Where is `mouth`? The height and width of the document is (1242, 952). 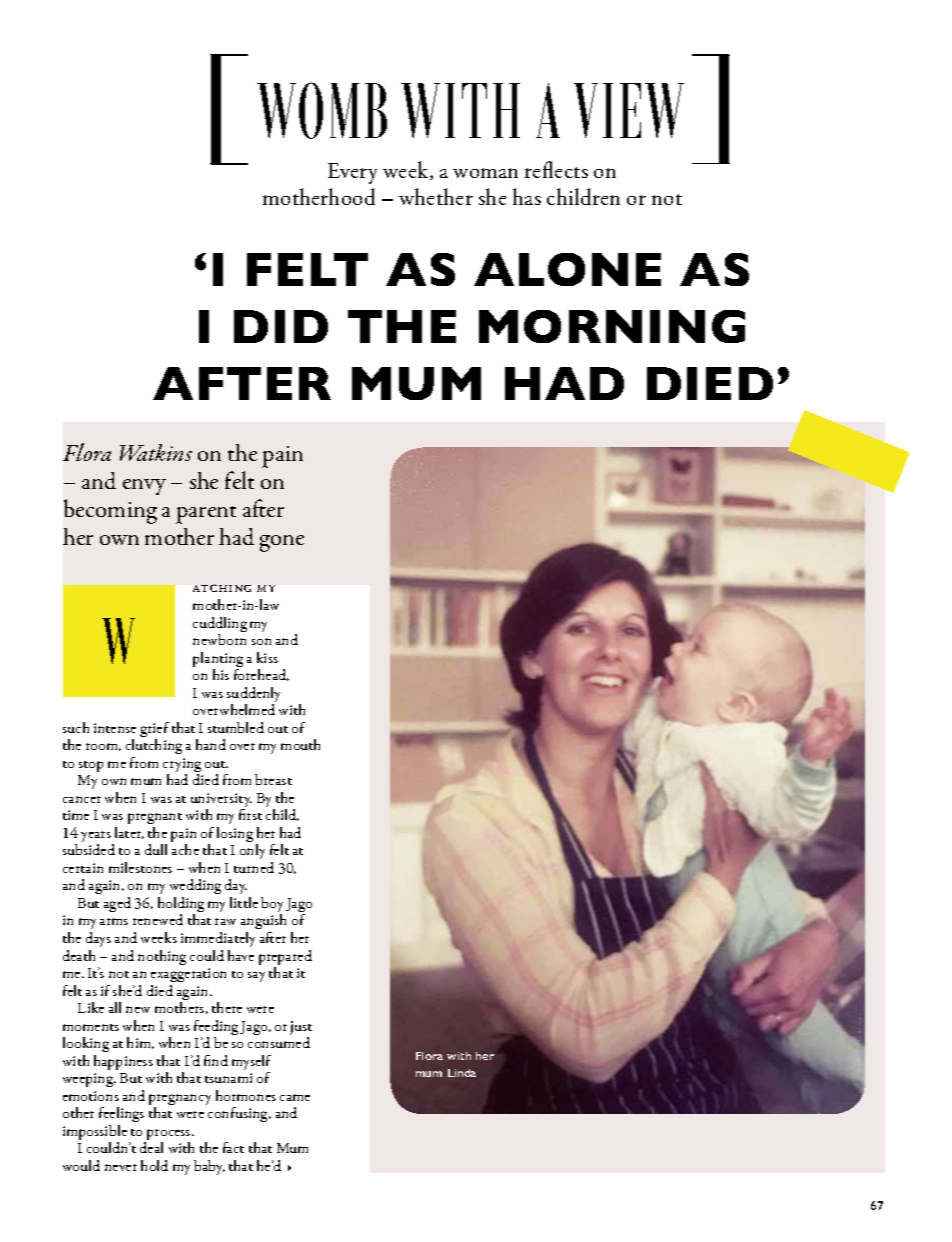
mouth is located at coordinates (300, 744).
